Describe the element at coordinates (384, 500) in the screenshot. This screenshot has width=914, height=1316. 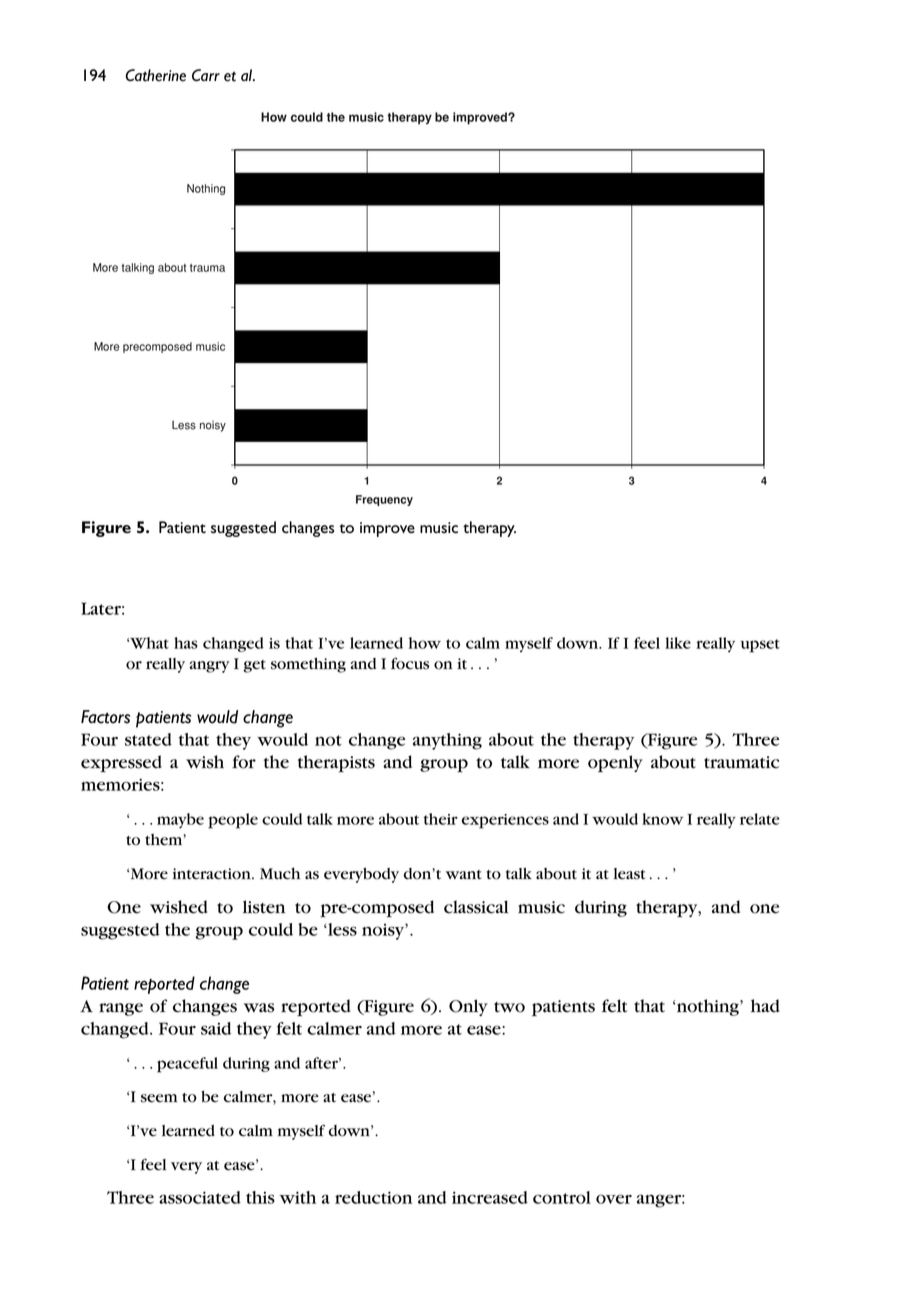
I see `Frequency` at that location.
